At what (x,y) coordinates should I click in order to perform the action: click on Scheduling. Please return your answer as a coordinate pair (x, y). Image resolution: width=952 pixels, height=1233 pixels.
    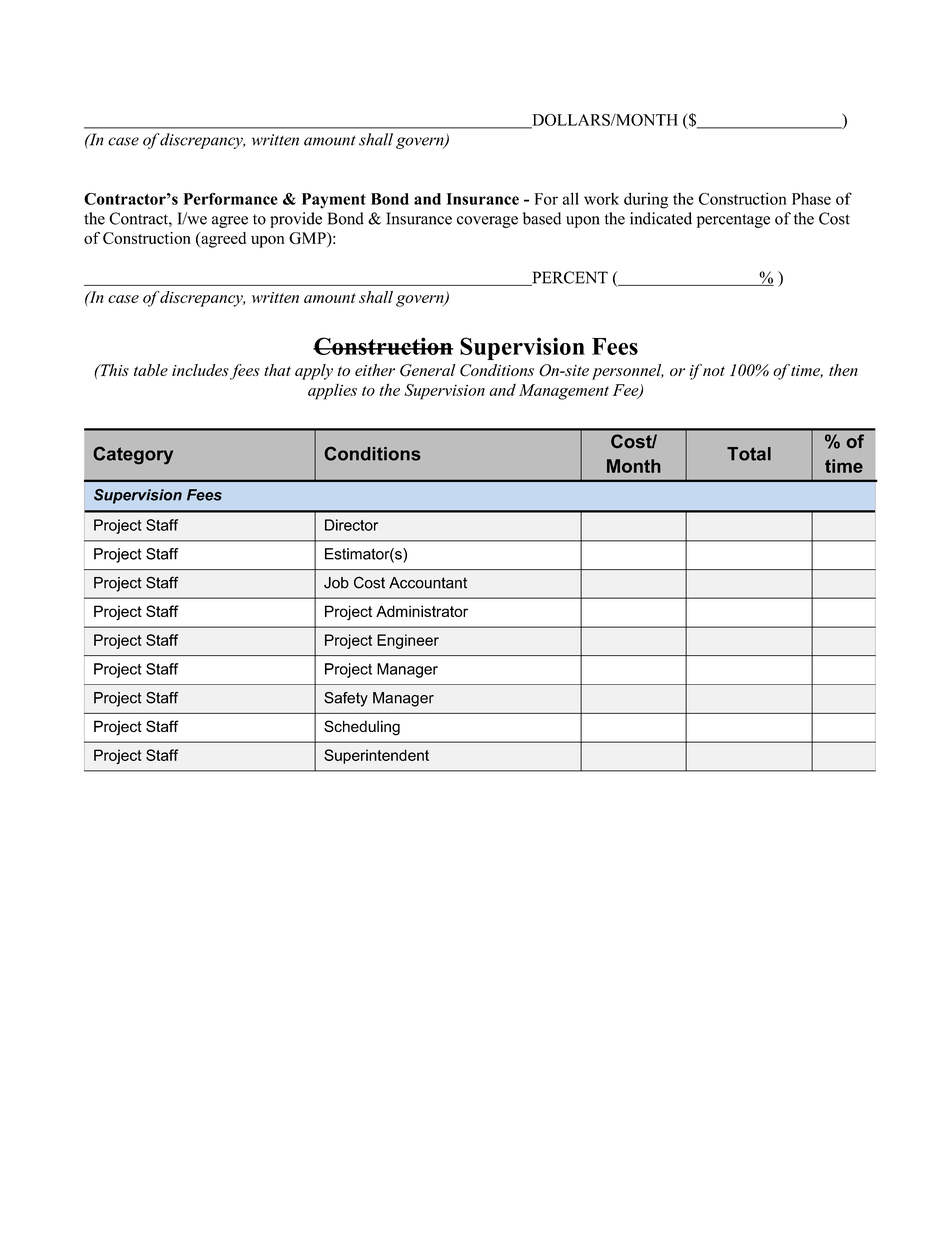
    Looking at the image, I should click on (362, 728).
